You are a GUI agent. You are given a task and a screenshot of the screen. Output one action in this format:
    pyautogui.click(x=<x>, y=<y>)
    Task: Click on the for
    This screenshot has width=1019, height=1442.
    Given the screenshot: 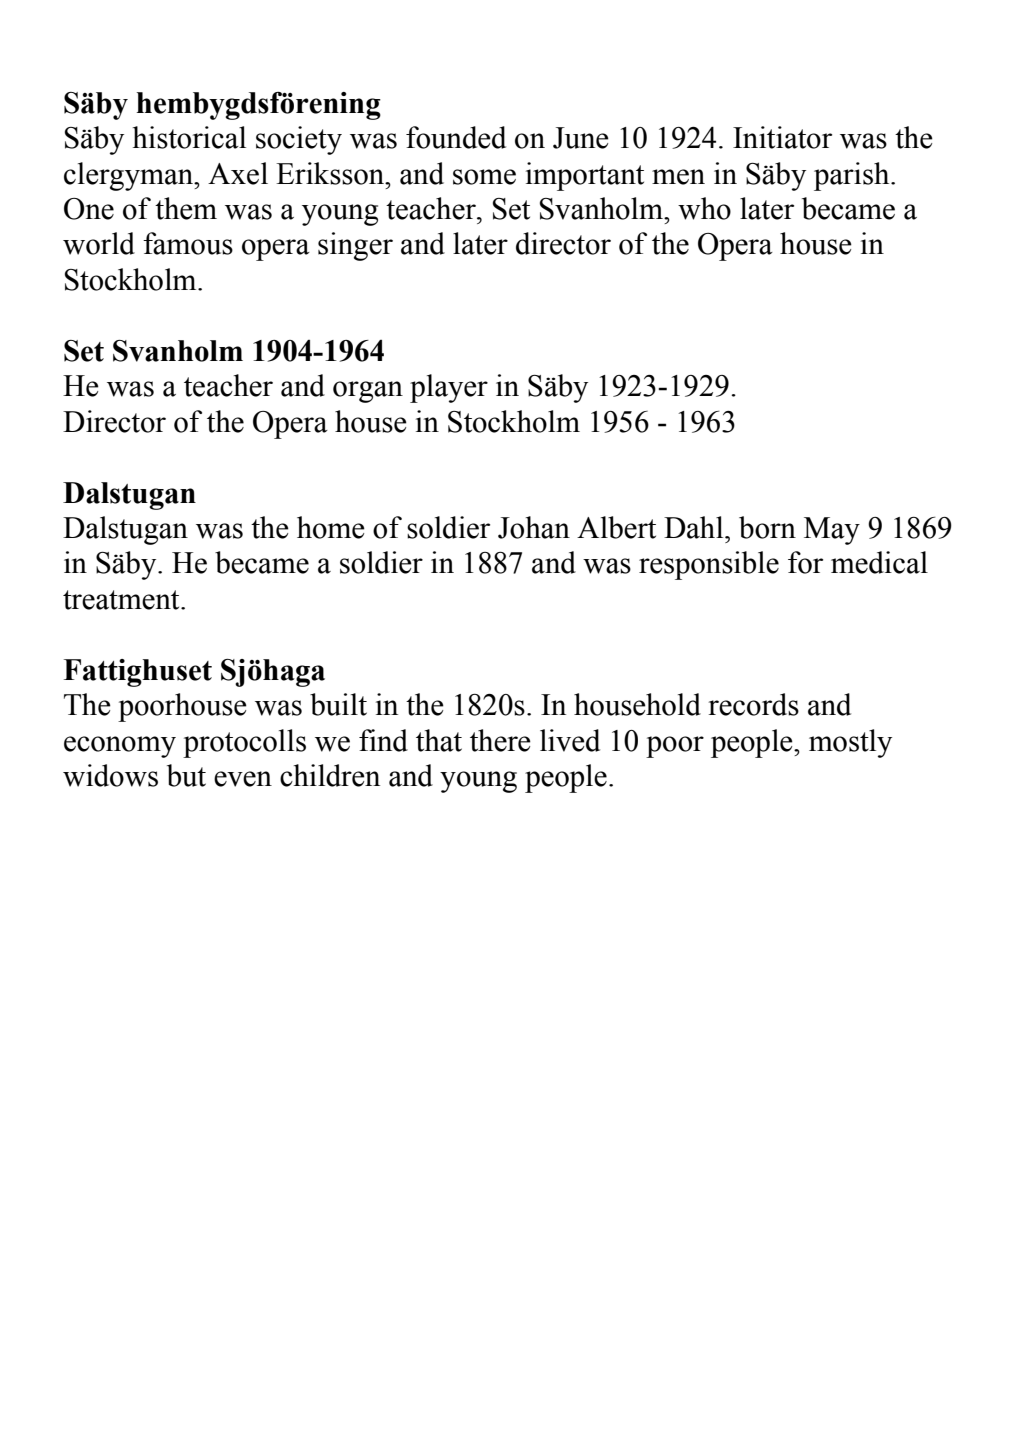 What is the action you would take?
    pyautogui.click(x=805, y=562)
